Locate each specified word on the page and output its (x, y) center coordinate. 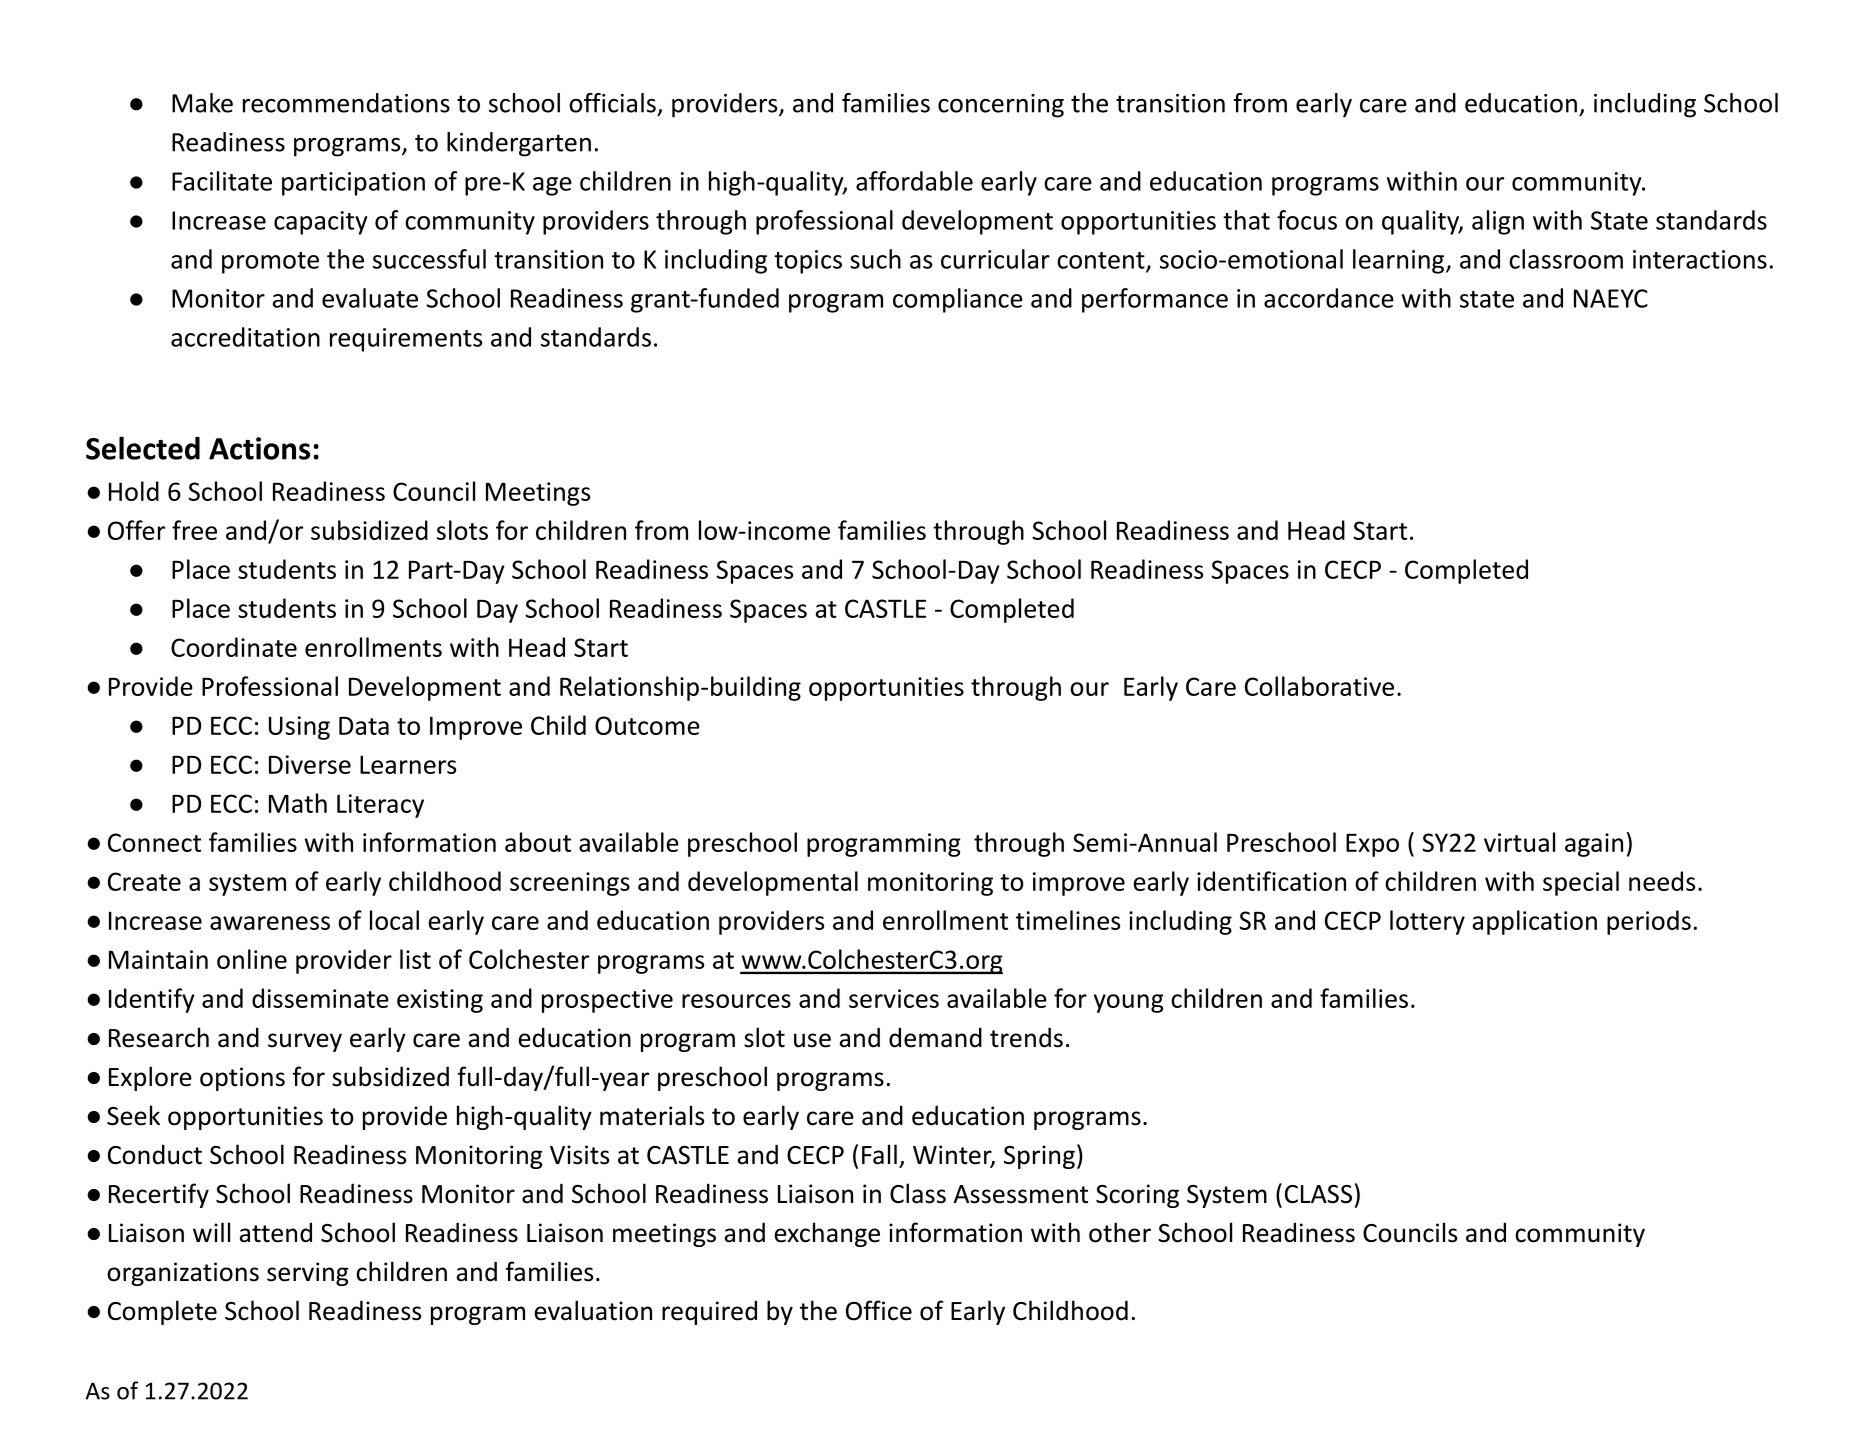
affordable (914, 181)
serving (308, 1274)
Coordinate (234, 647)
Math (298, 803)
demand (935, 1037)
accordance (1329, 298)
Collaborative (1319, 686)
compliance (958, 300)
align (1498, 222)
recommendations (346, 103)
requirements (406, 340)
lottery (1427, 922)
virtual (1519, 842)
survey (305, 1042)
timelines (1068, 920)
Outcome (647, 725)
